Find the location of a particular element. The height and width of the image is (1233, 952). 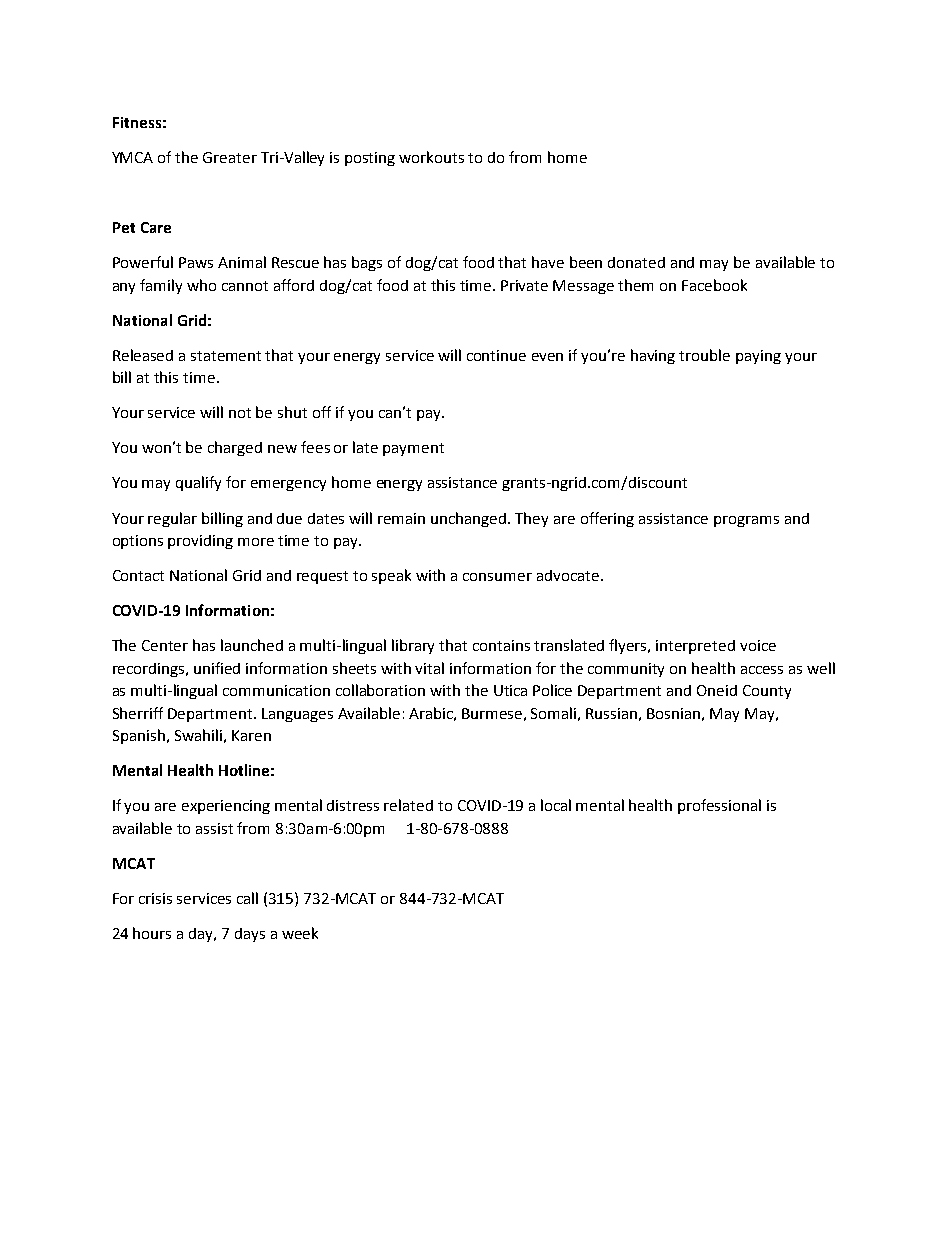

Greater is located at coordinates (230, 157).
